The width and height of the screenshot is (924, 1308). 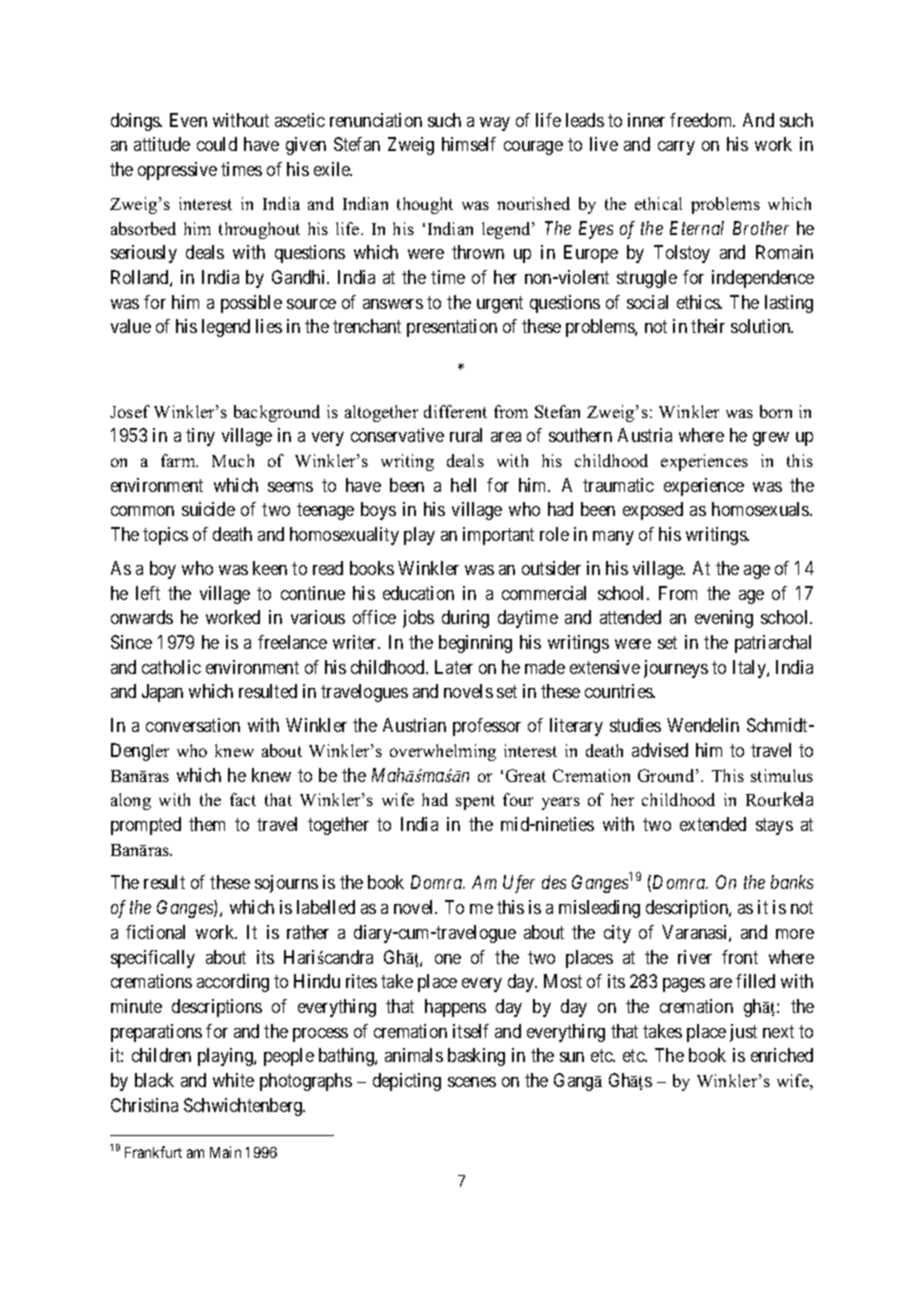 I want to click on himself, so click(x=469, y=144).
